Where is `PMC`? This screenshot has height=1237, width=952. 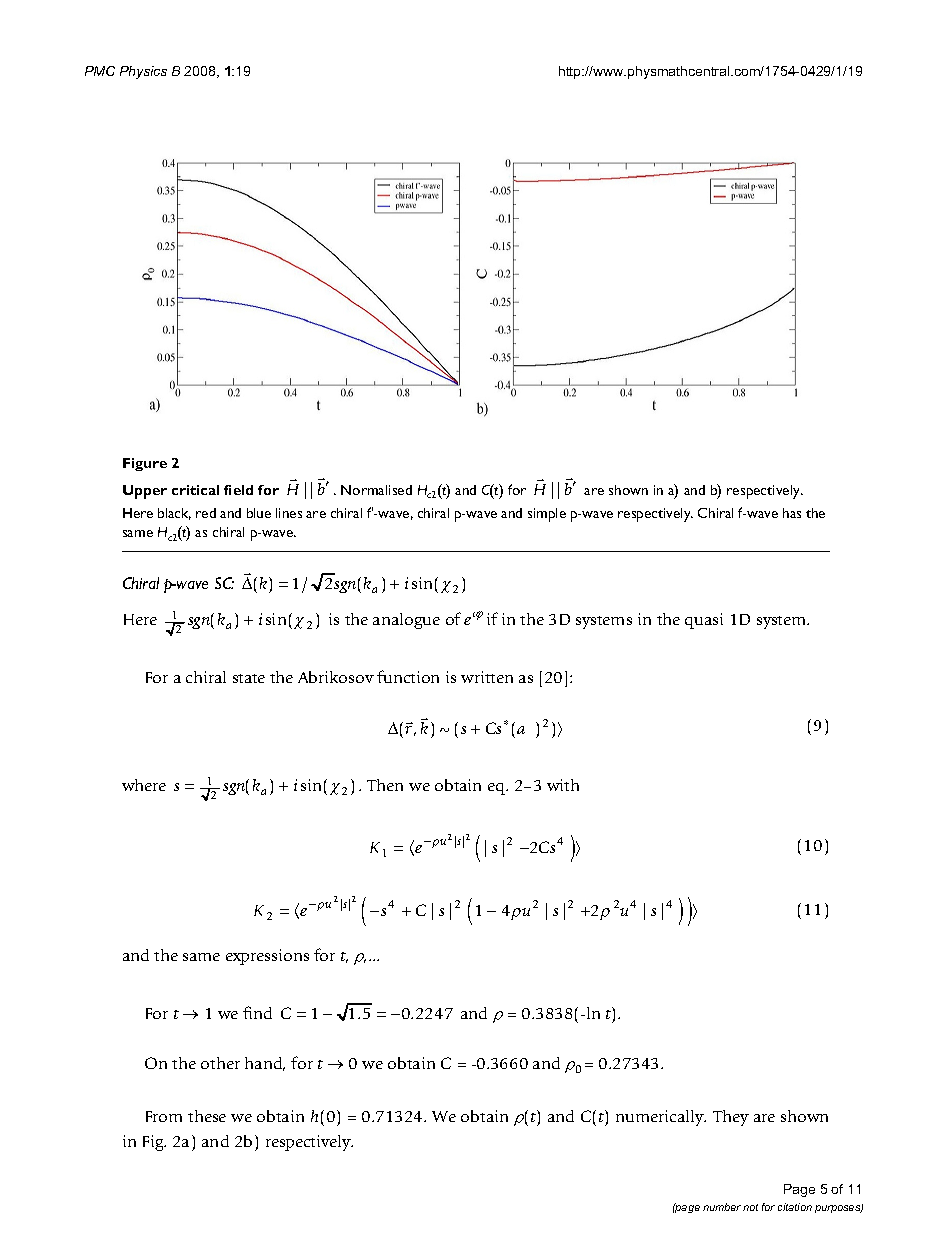
PMC is located at coordinates (100, 71).
